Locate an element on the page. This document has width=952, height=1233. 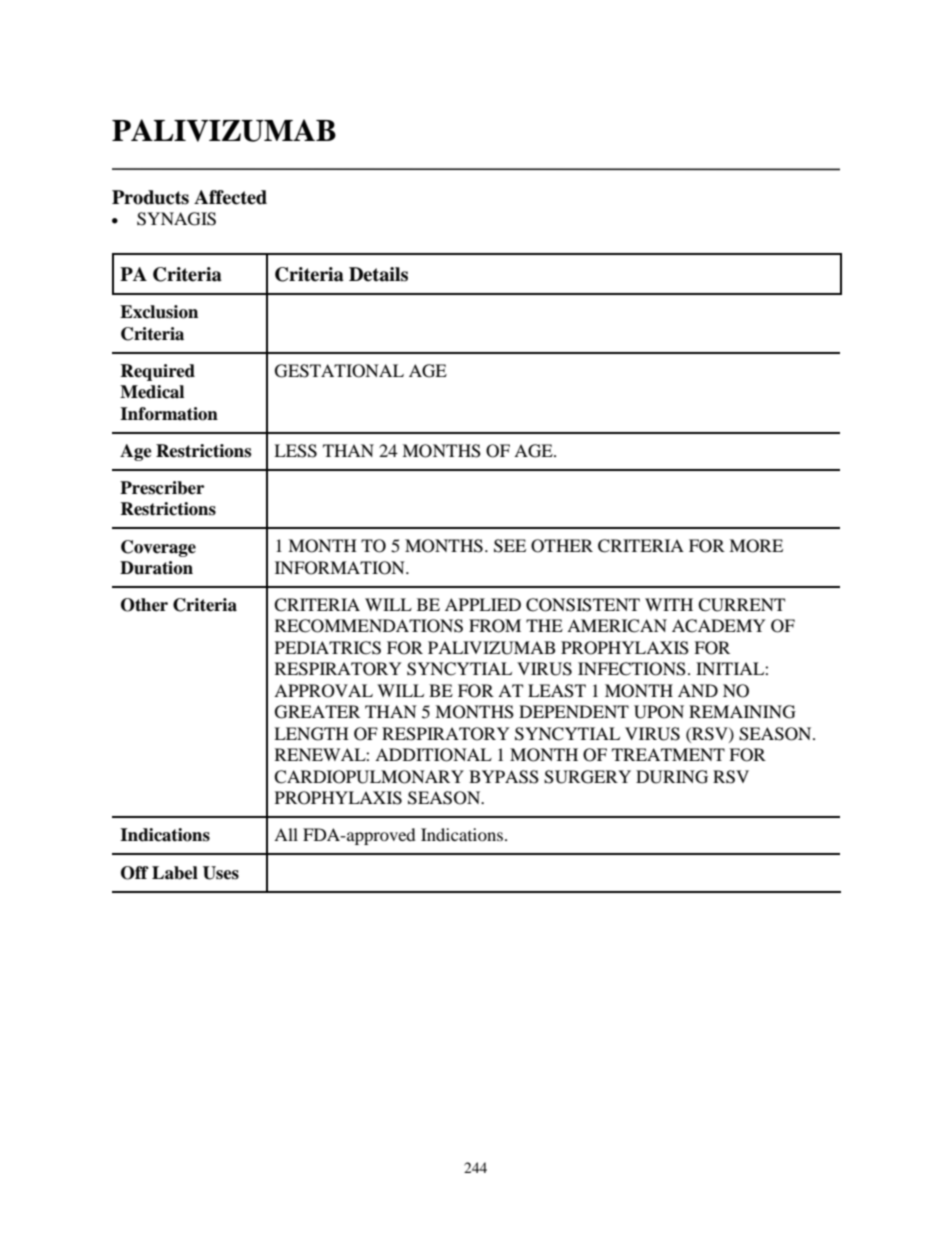
Uses is located at coordinates (221, 873).
